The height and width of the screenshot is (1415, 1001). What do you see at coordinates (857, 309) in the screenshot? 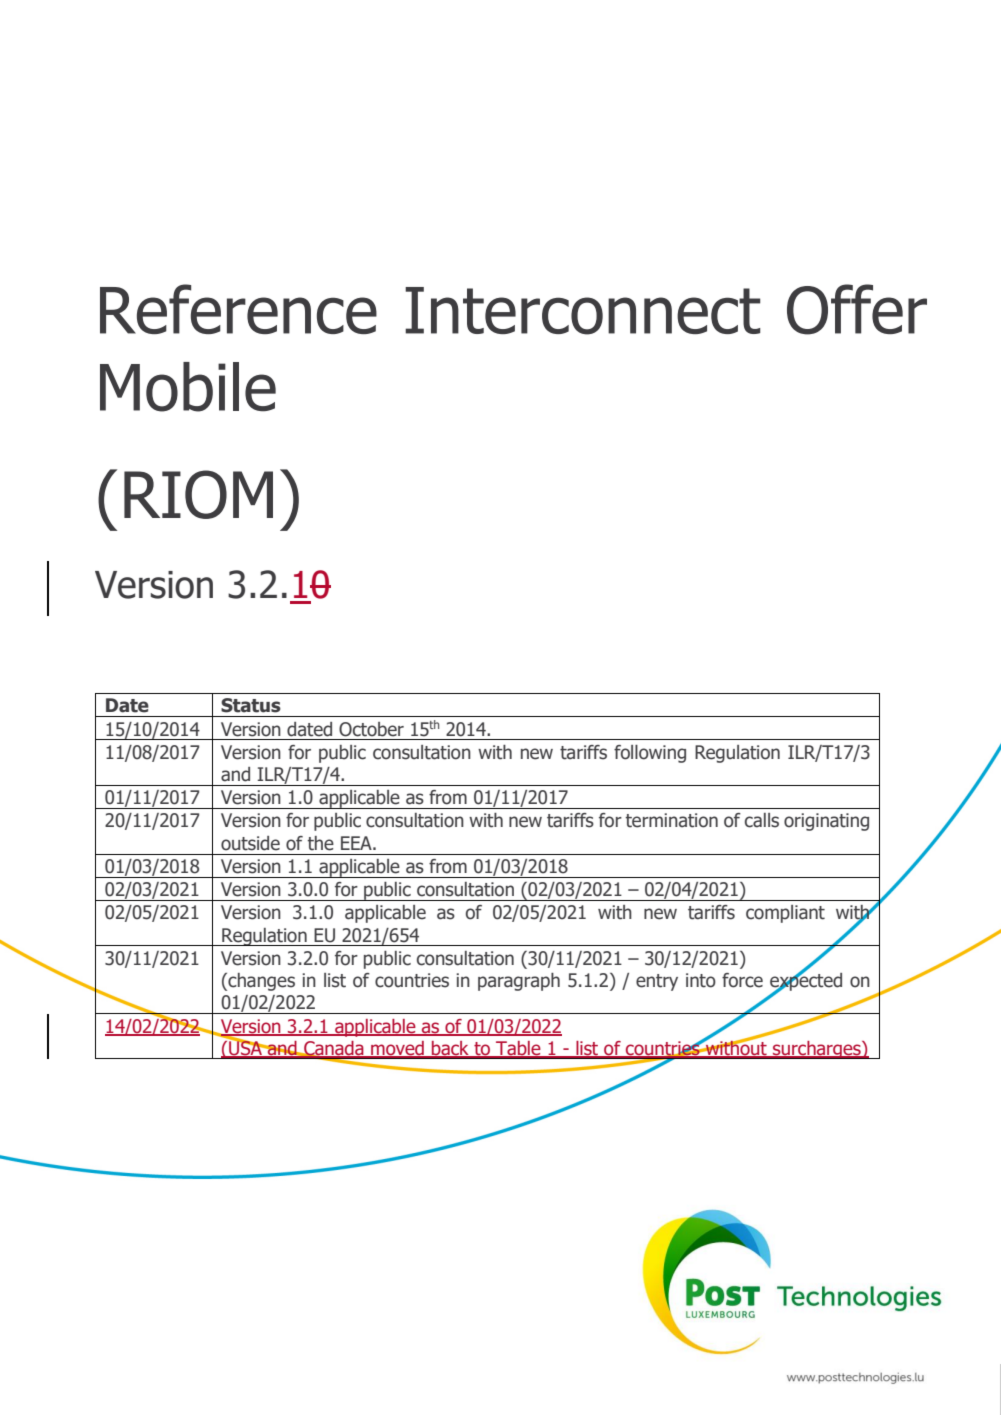
I see `Offer` at bounding box center [857, 309].
